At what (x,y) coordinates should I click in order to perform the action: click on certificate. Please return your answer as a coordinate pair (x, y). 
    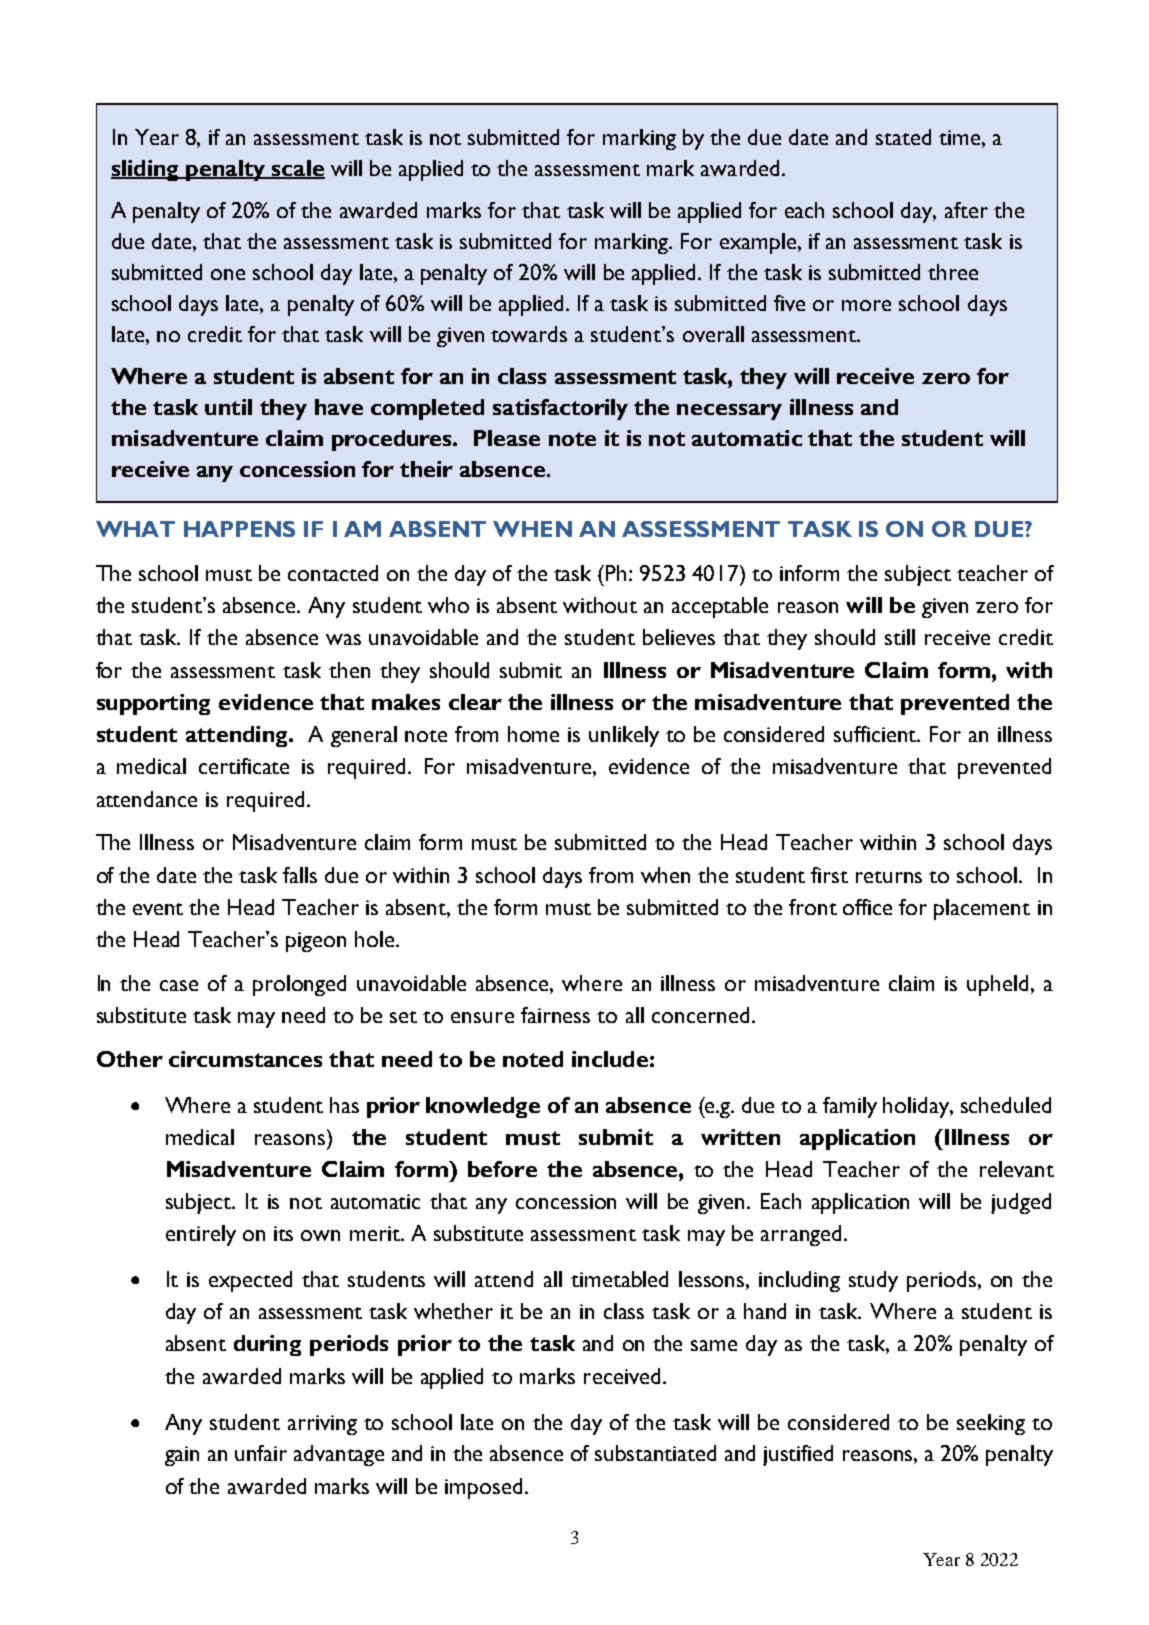
    Looking at the image, I should click on (244, 766).
